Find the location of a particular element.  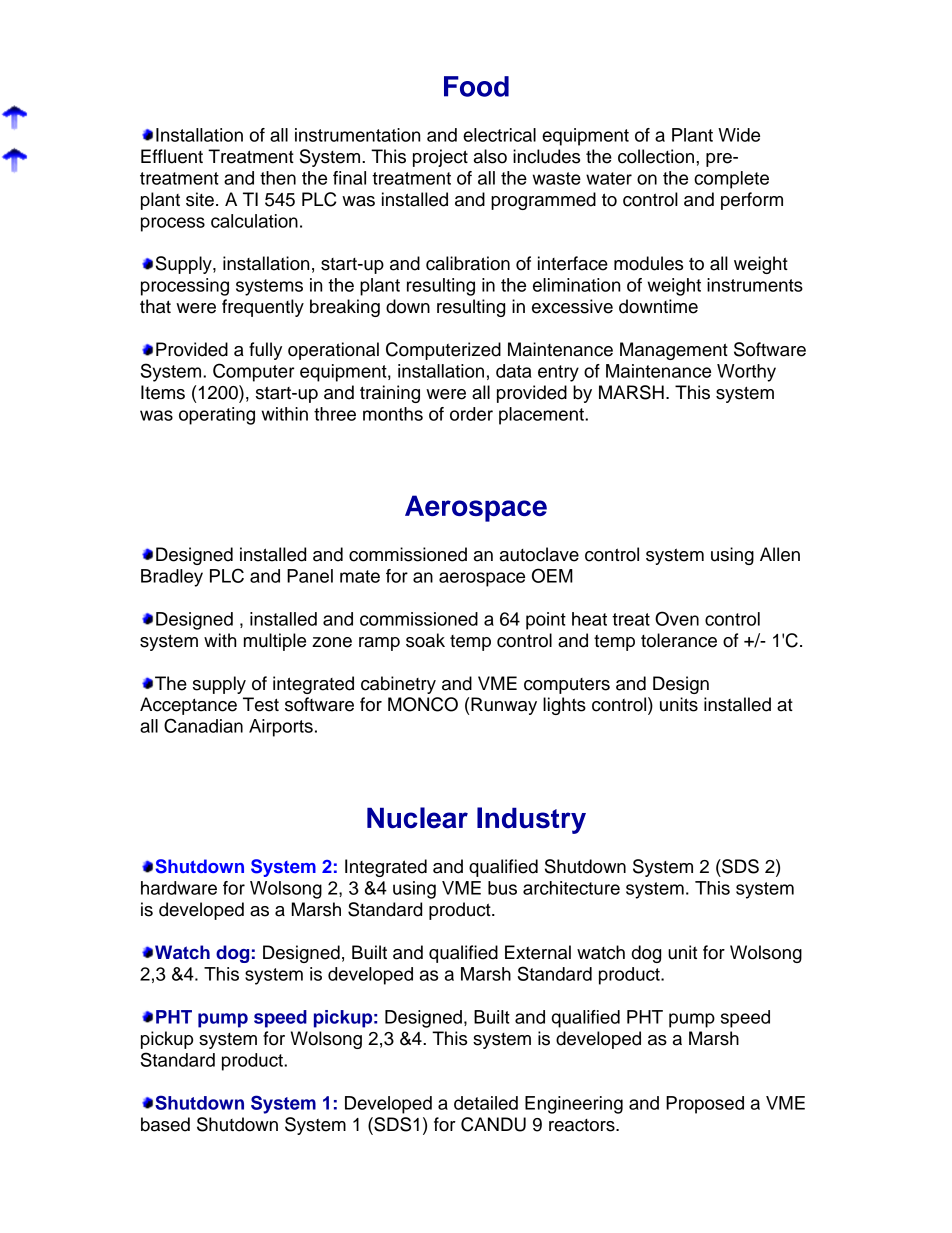

detailed is located at coordinates (486, 1103).
